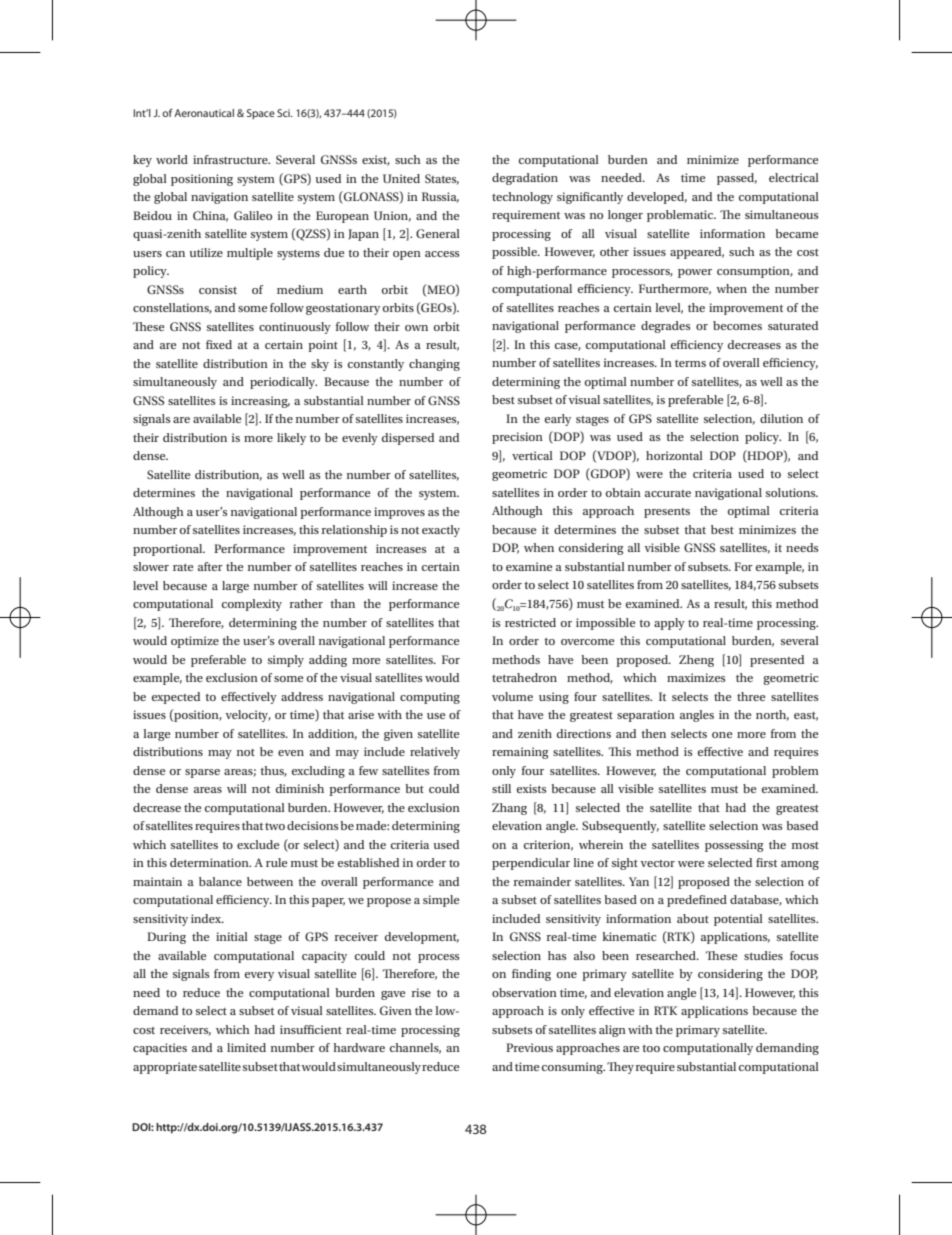 The height and width of the page is (1235, 952). Describe the element at coordinates (231, 159) in the page. I see `infrastructure` at that location.
